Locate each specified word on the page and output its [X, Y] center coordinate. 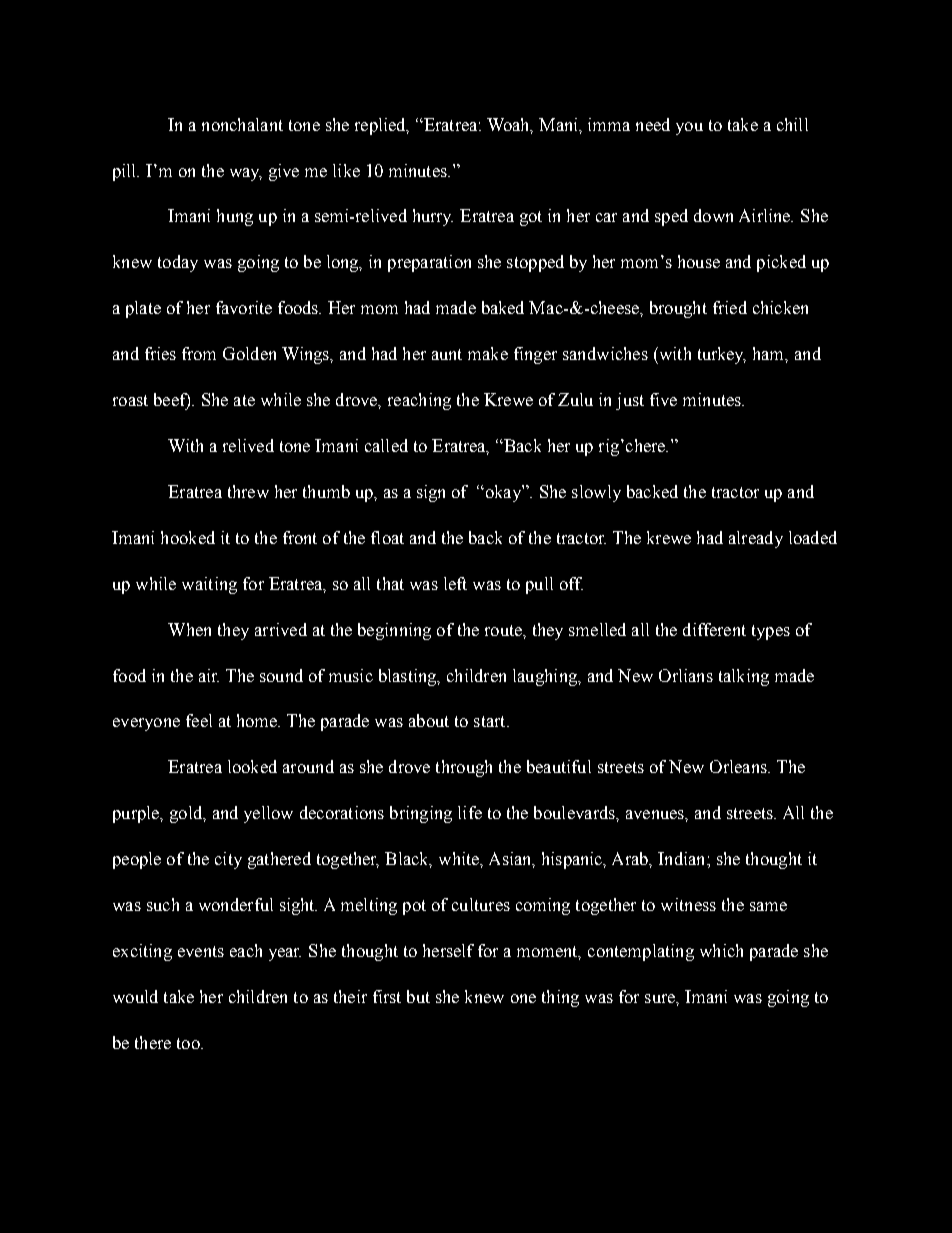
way [246, 174]
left [455, 583]
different [714, 629]
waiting [209, 585]
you [689, 128]
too [189, 1043]
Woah [509, 125]
